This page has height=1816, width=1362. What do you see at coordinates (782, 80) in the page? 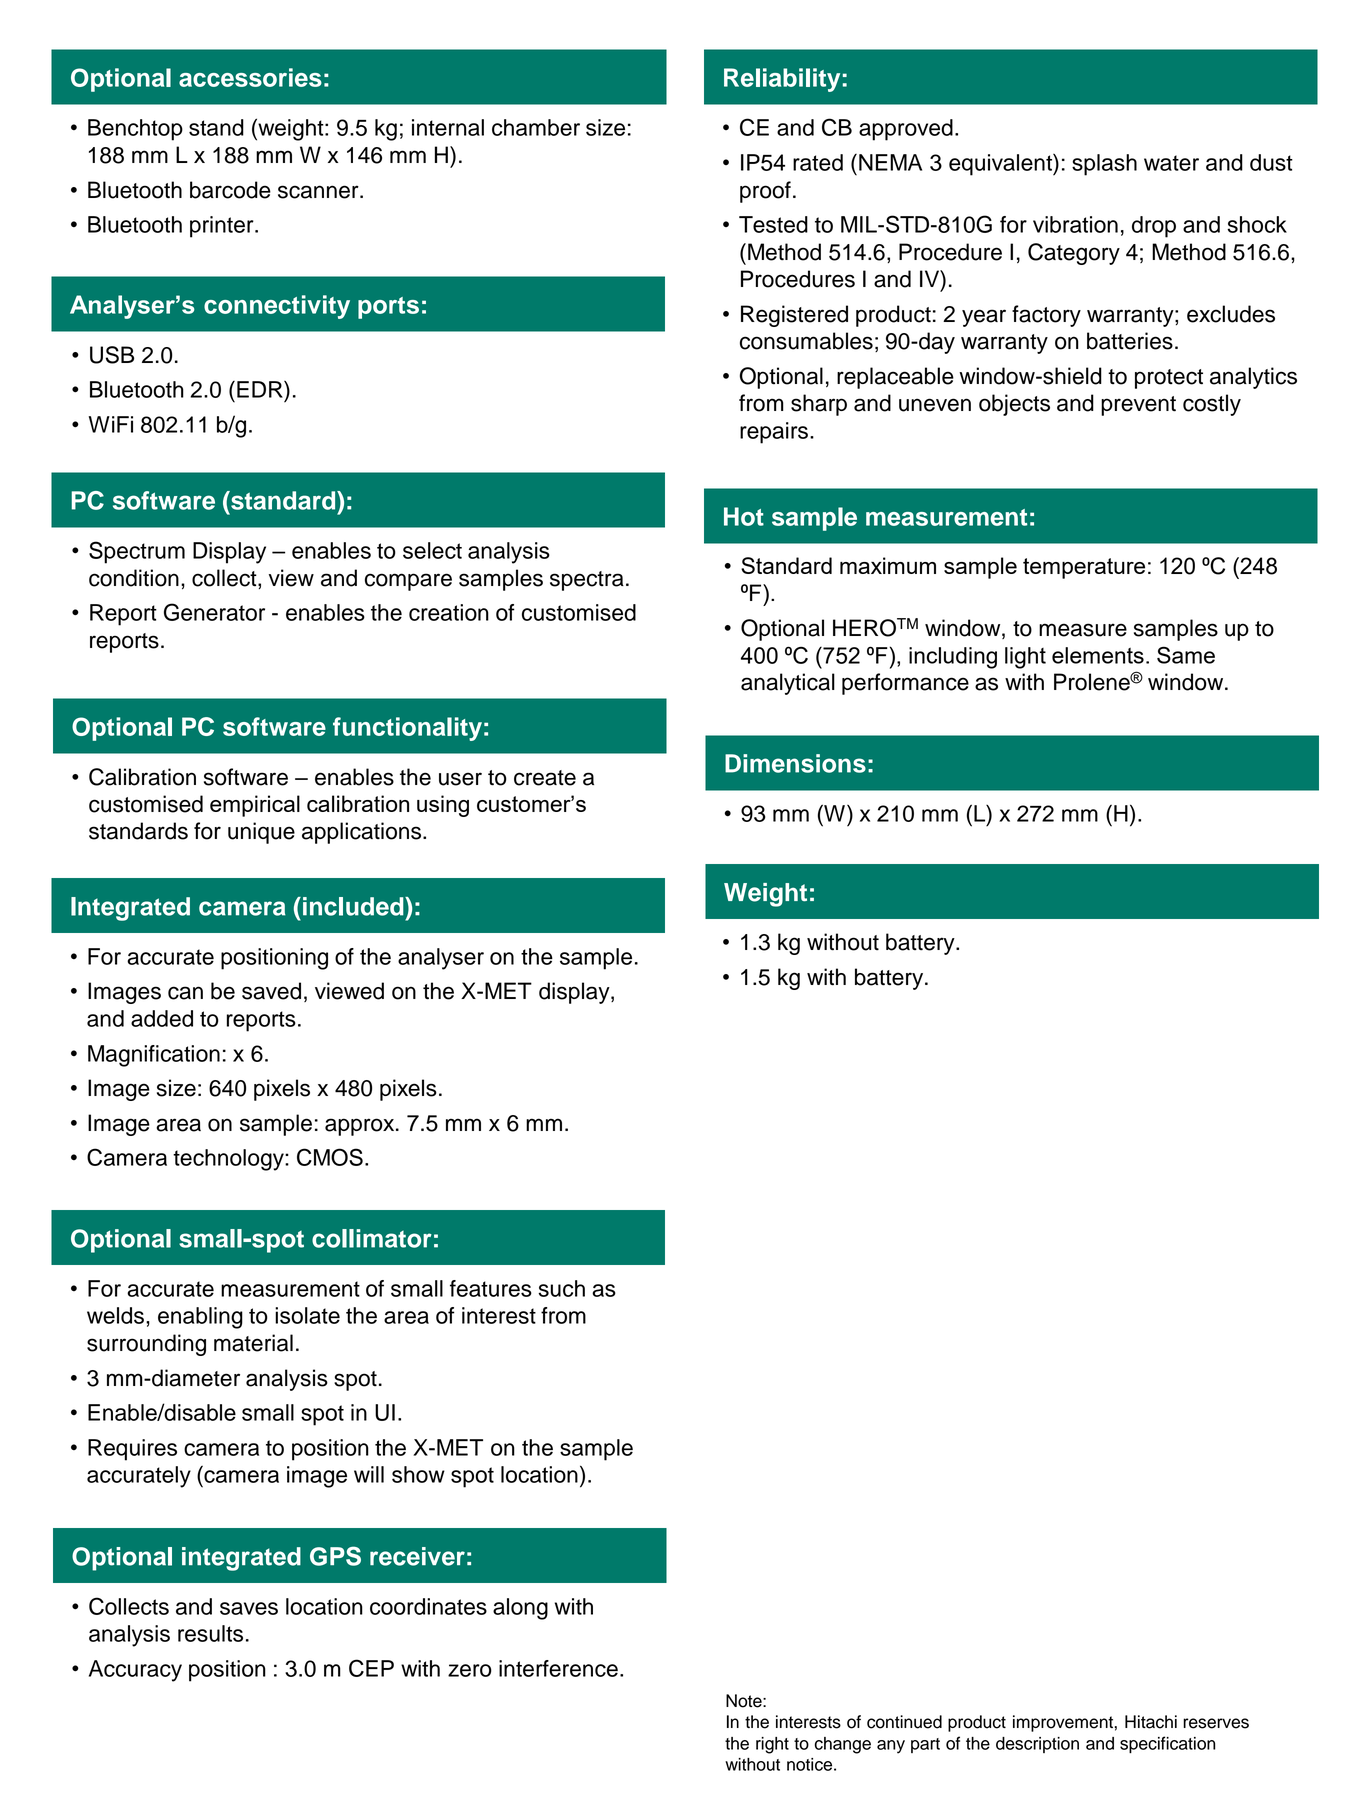
I see `Reliability` at bounding box center [782, 80].
